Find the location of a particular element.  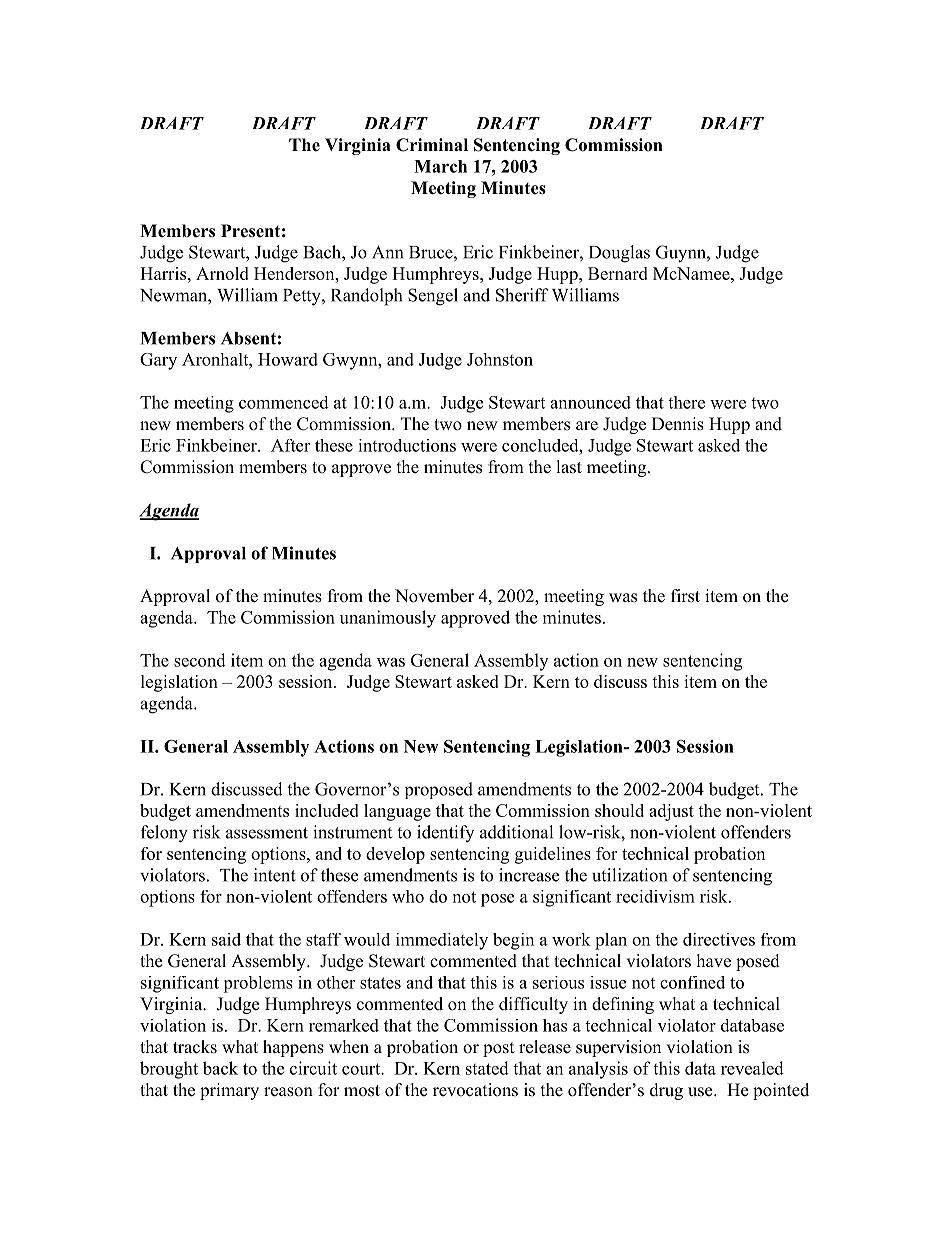

Douglas is located at coordinates (619, 254).
